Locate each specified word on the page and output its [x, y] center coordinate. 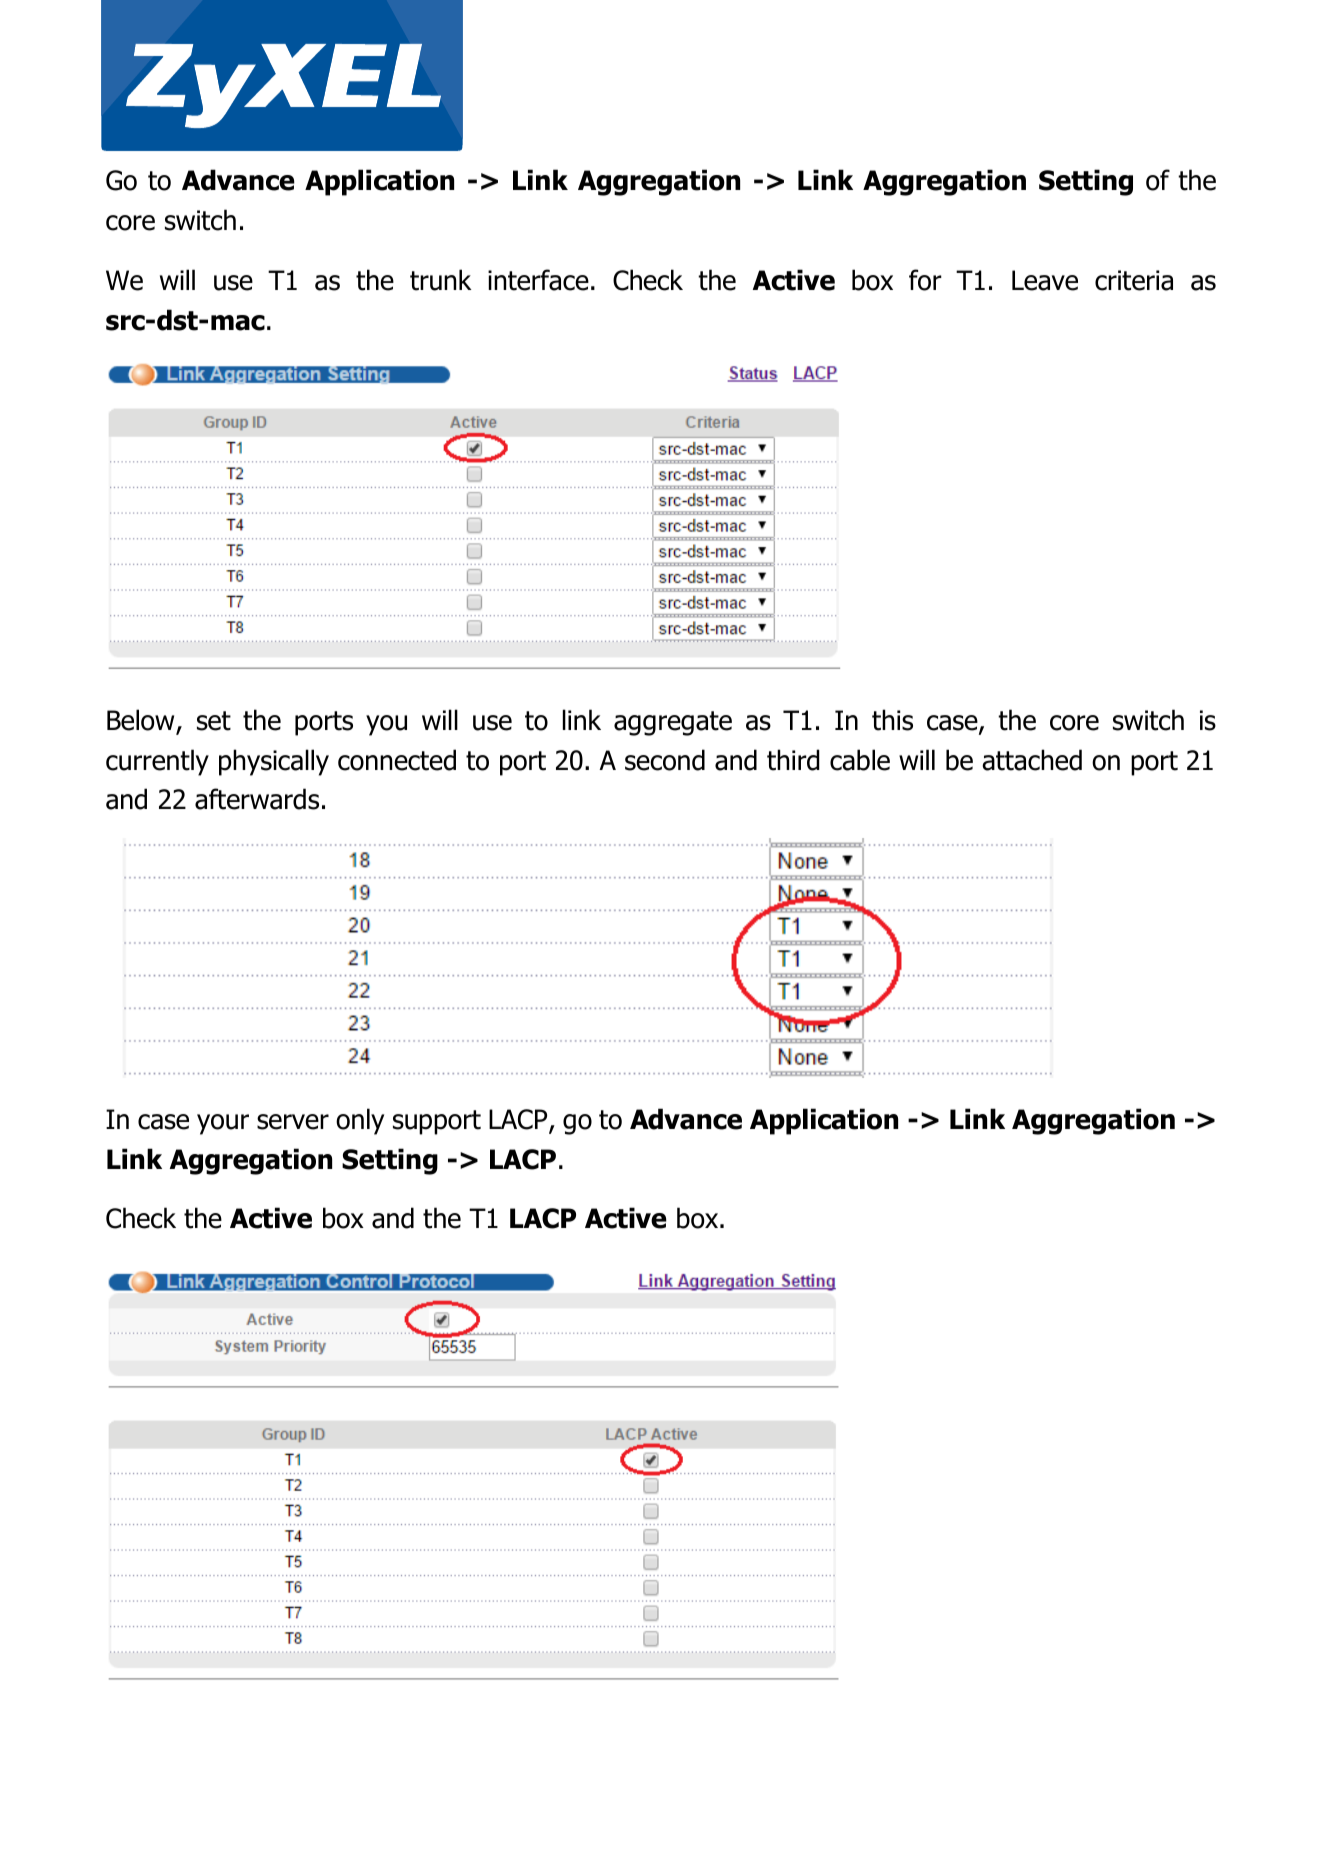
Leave [1045, 280]
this [892, 720]
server [293, 1122]
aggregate [673, 723]
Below [140, 720]
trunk [441, 280]
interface [538, 280]
